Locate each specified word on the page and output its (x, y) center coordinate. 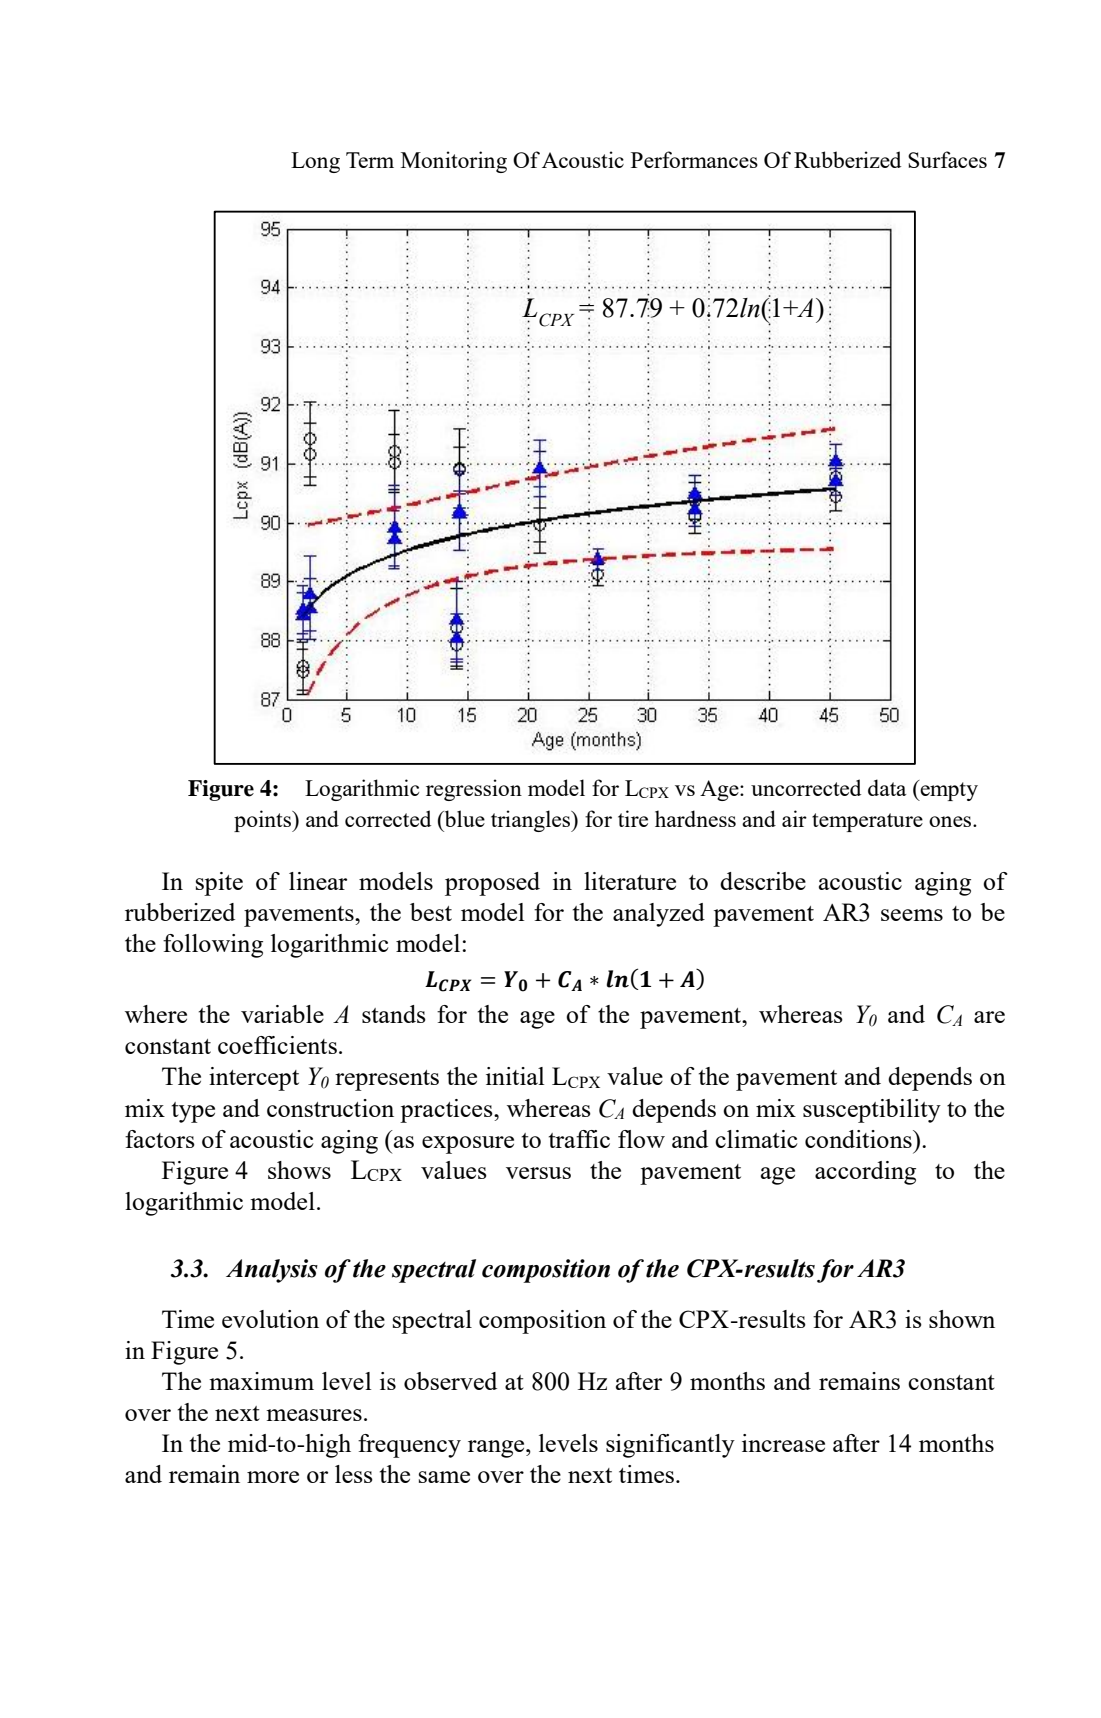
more (273, 1477)
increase (783, 1443)
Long (315, 162)
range (497, 1449)
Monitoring (454, 162)
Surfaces (947, 159)
